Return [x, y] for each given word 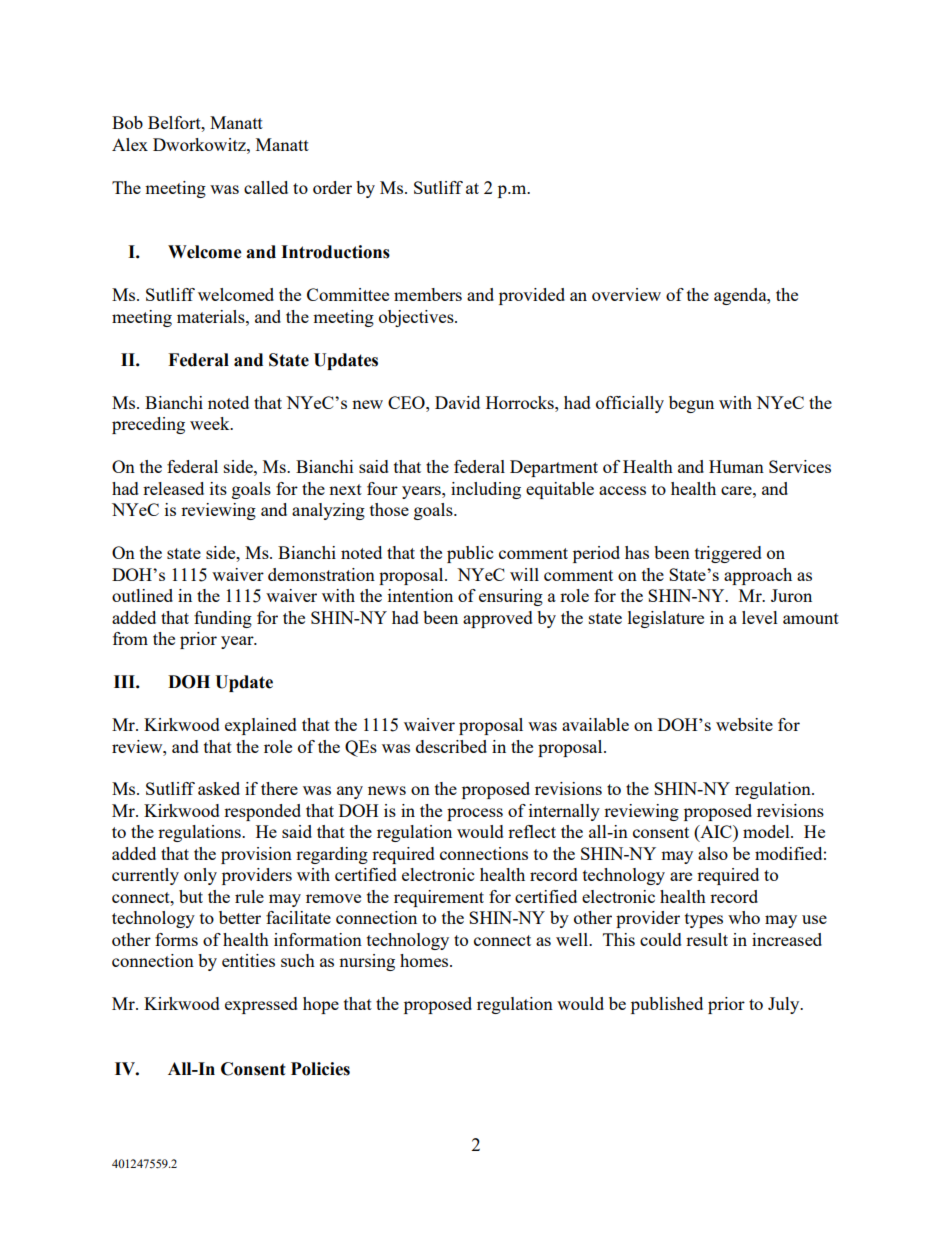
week [211, 423]
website [744, 724]
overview [626, 294]
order [332, 187]
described [451, 746]
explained [261, 726]
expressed [261, 1005]
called [266, 187]
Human [736, 466]
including [486, 490]
